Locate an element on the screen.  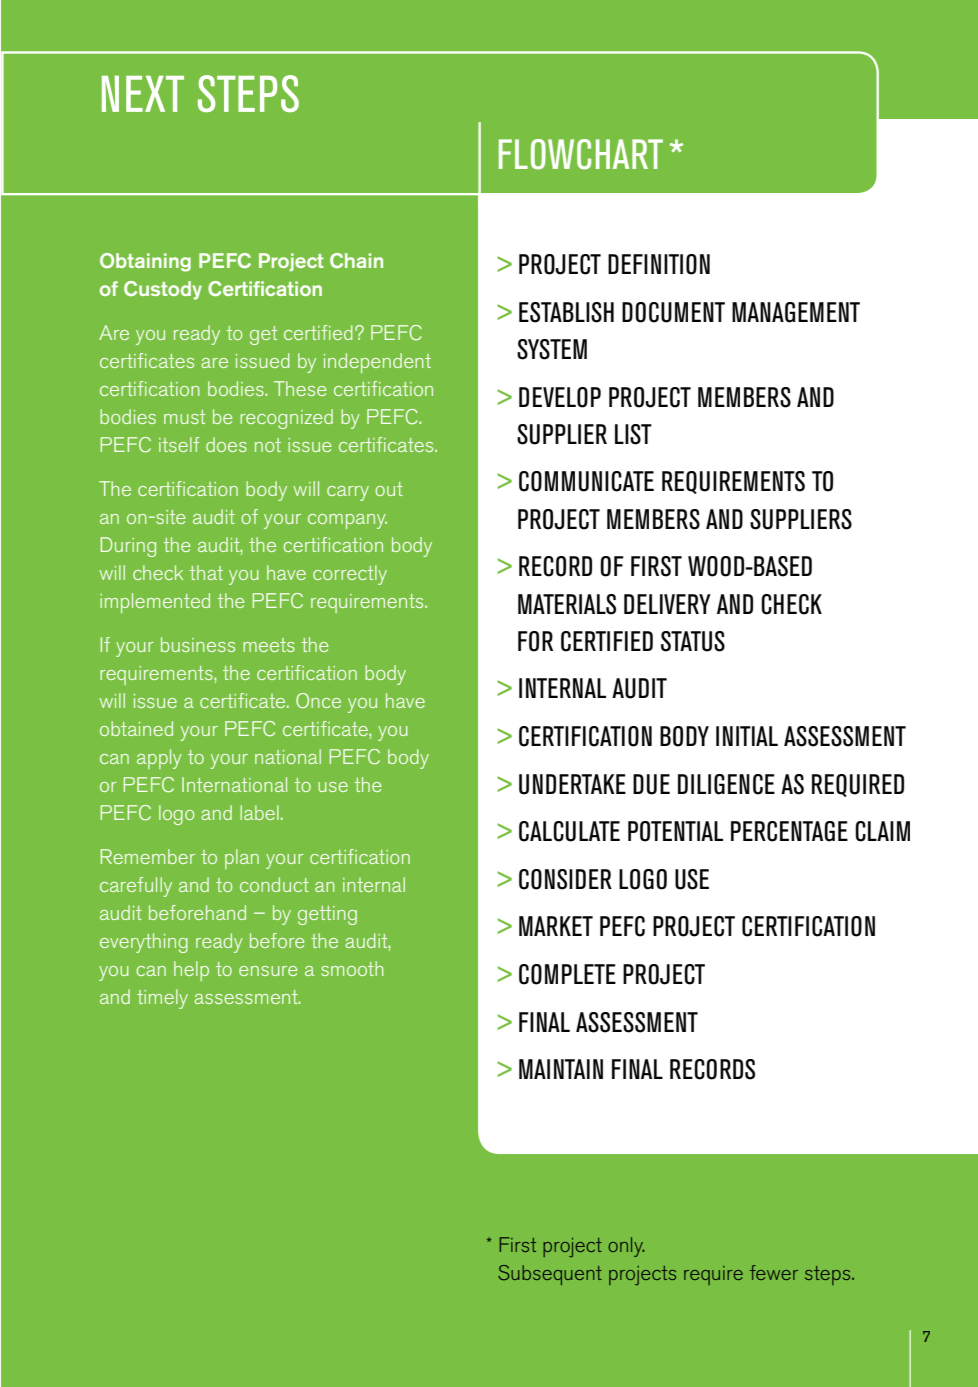
INITIAL is located at coordinates (747, 736).
